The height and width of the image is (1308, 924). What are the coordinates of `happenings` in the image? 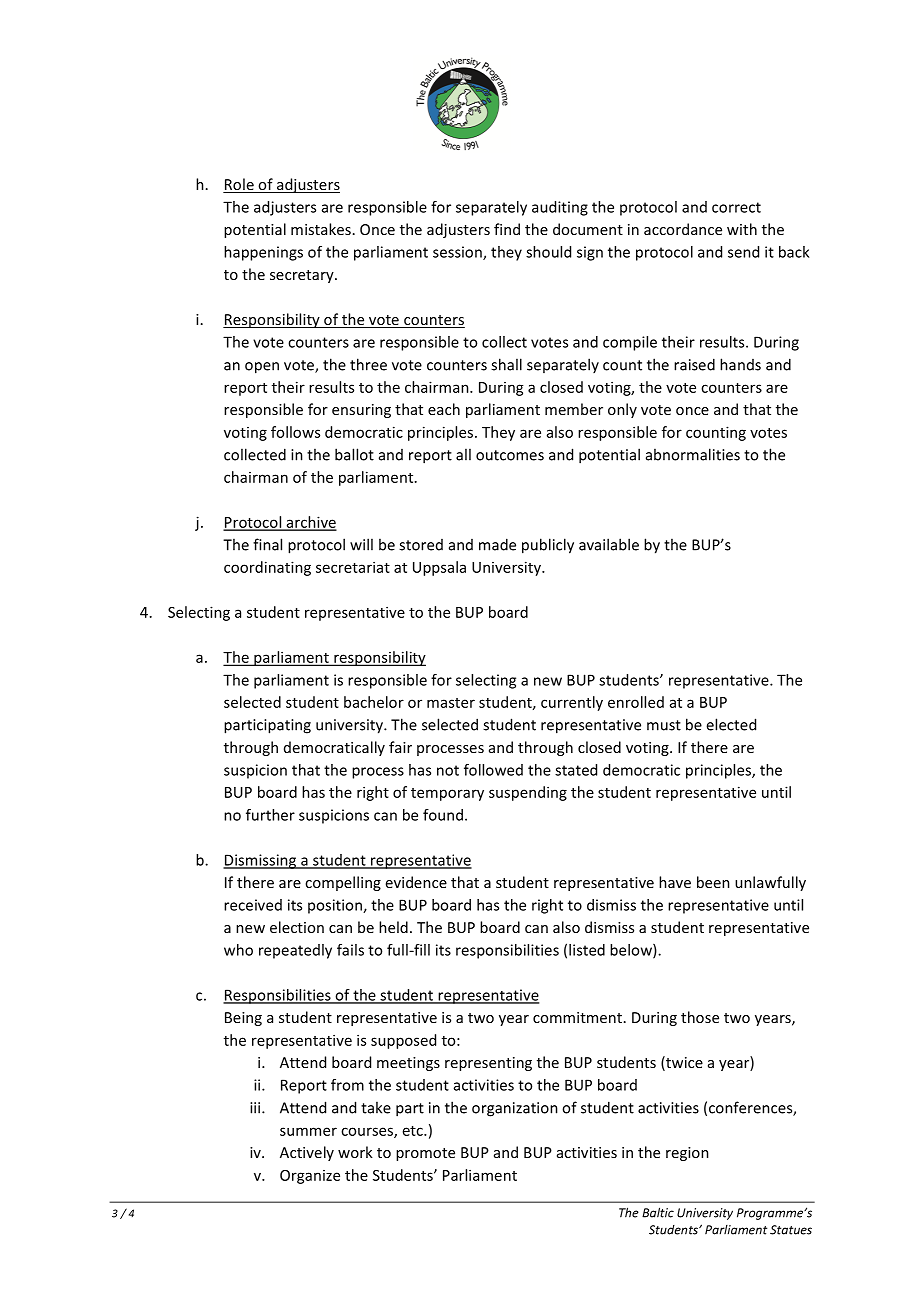 It's located at (263, 253).
